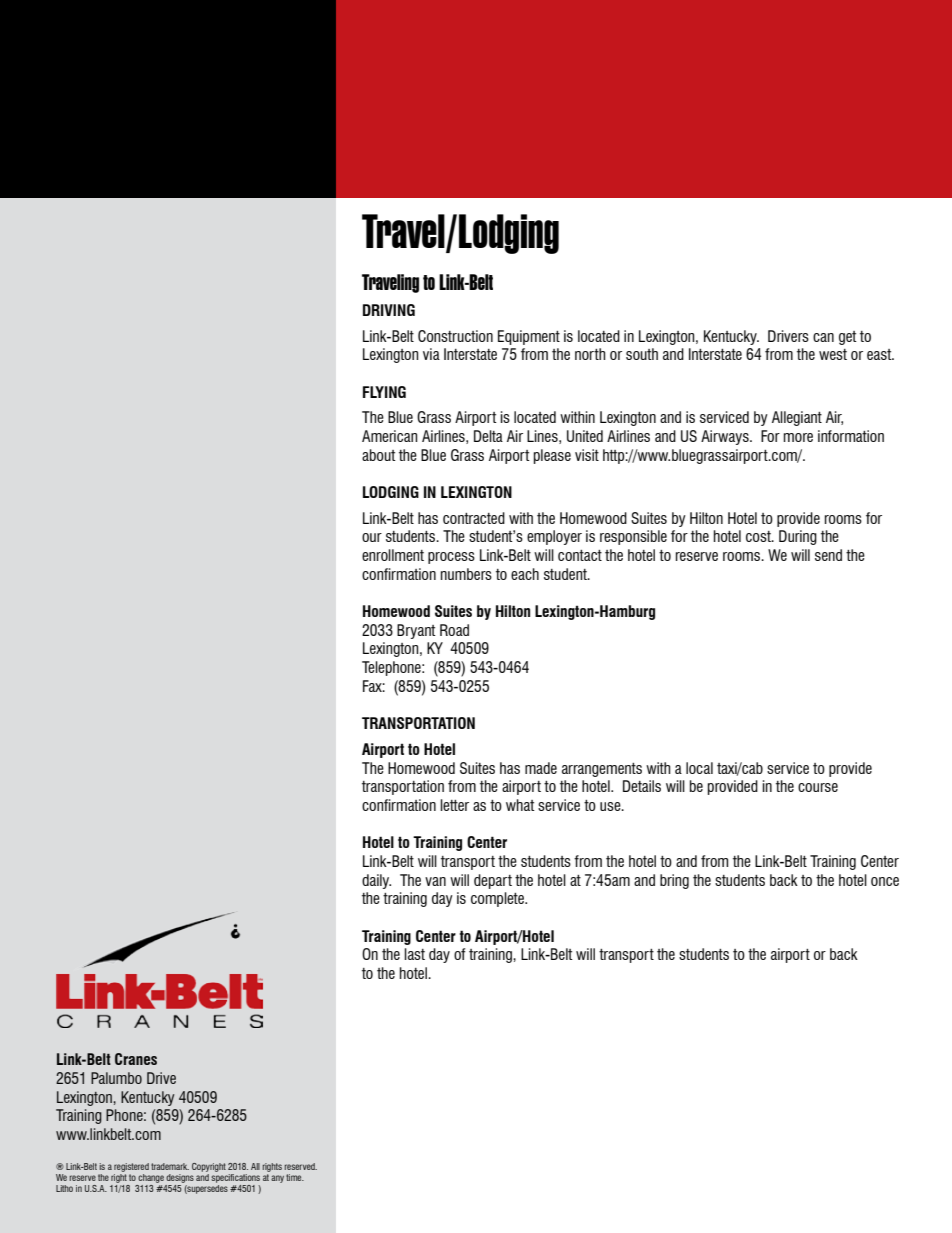 Image resolution: width=952 pixels, height=1233 pixels. Describe the element at coordinates (493, 881) in the image. I see `depart` at that location.
